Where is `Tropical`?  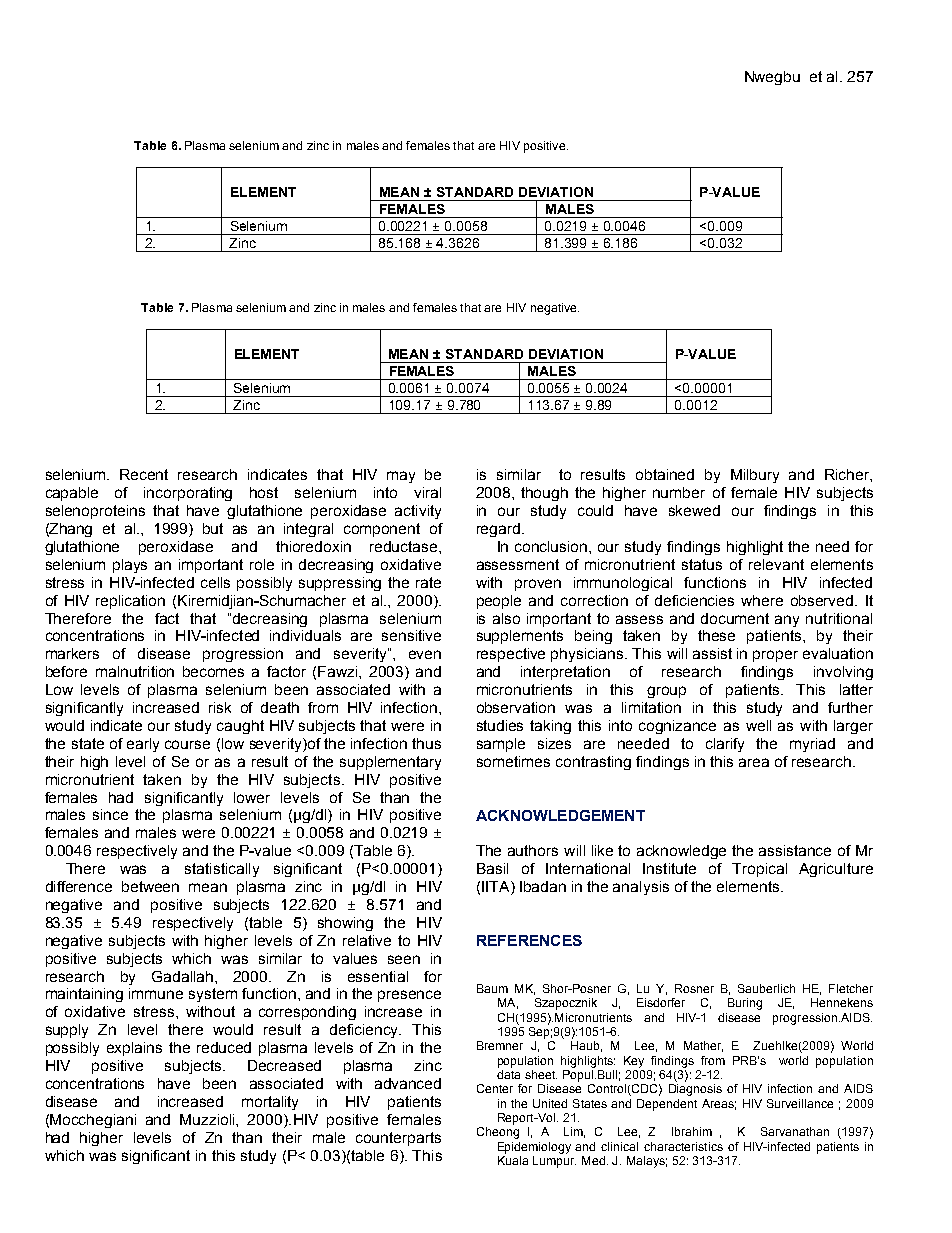
Tropical is located at coordinates (759, 870).
